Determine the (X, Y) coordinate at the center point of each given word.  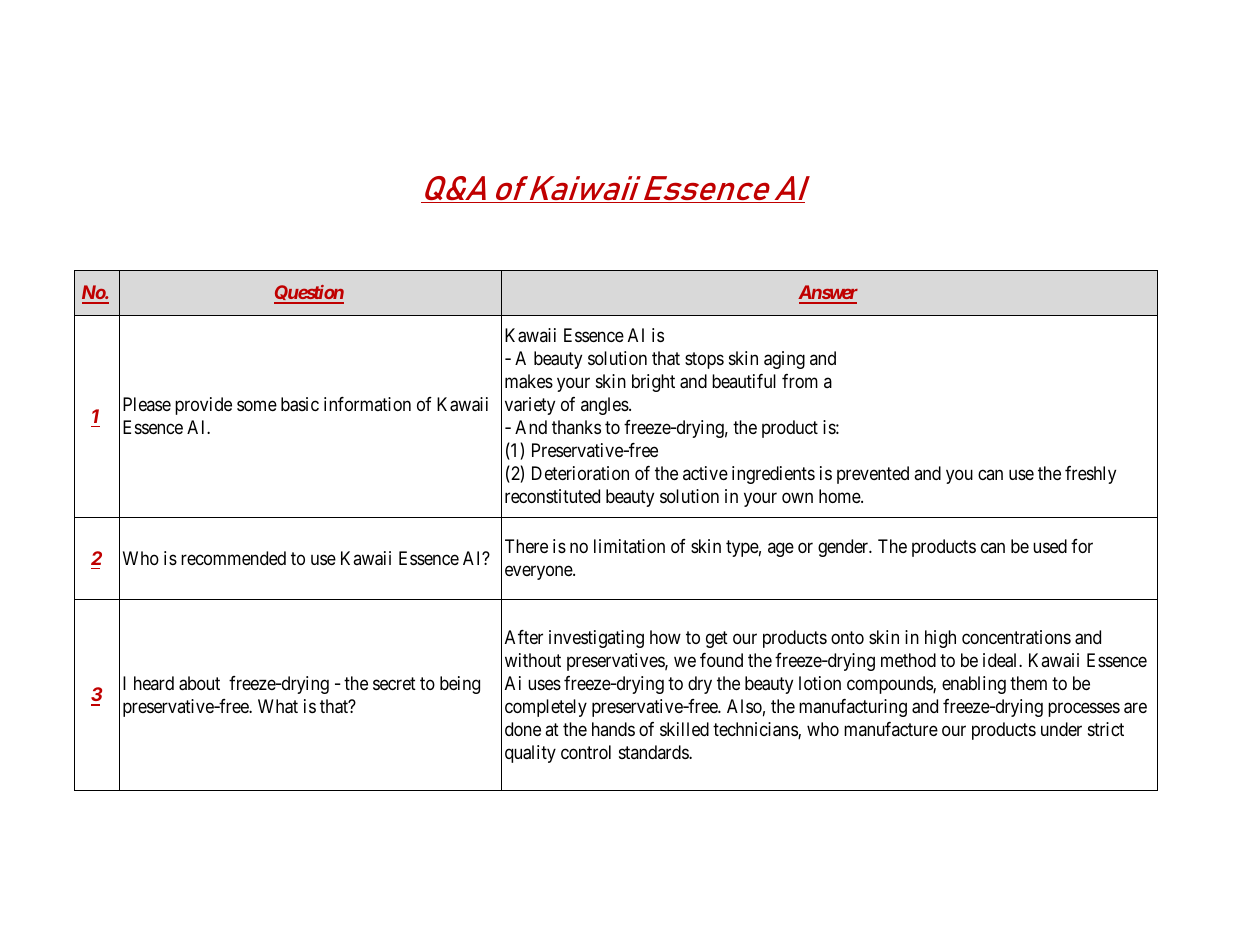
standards (654, 752)
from (800, 381)
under (1061, 729)
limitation (629, 546)
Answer (828, 294)
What (278, 706)
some (257, 406)
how (665, 637)
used (1050, 546)
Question (309, 294)
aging (784, 360)
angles (605, 406)
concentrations (1016, 637)
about (199, 683)
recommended (233, 558)
